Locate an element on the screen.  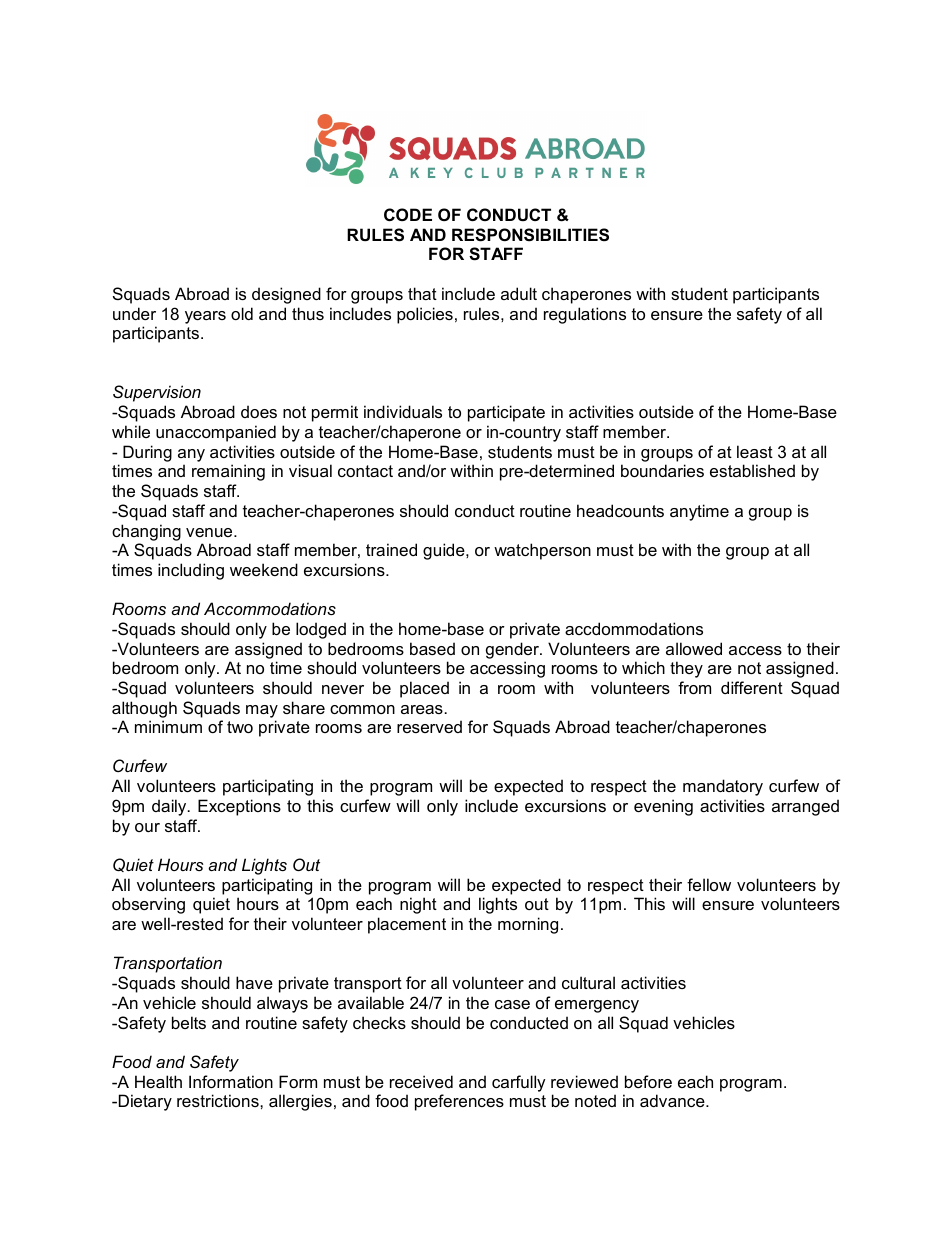
designed is located at coordinates (286, 295).
